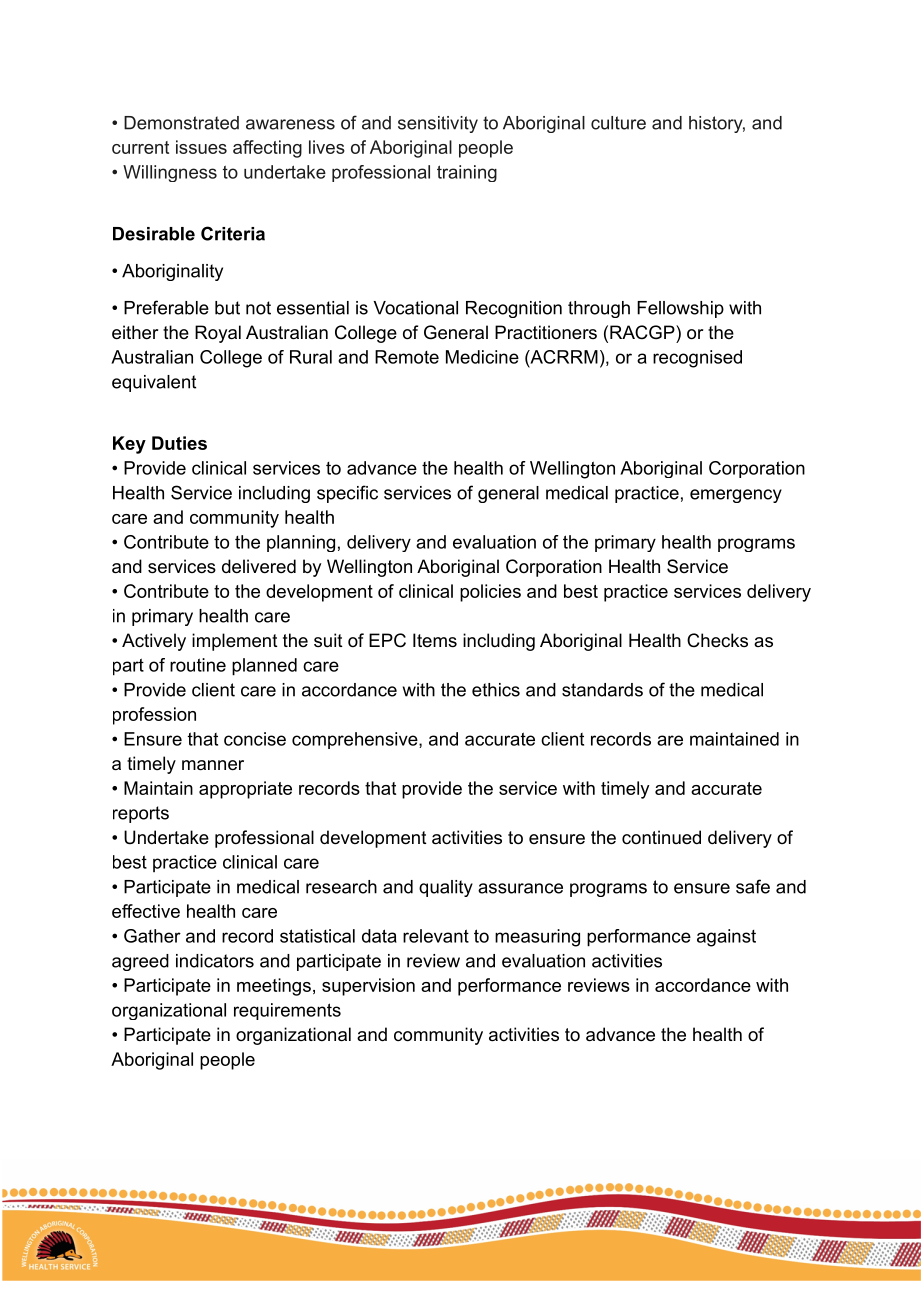 The height and width of the document is (1307, 924). I want to click on standards, so click(602, 690).
